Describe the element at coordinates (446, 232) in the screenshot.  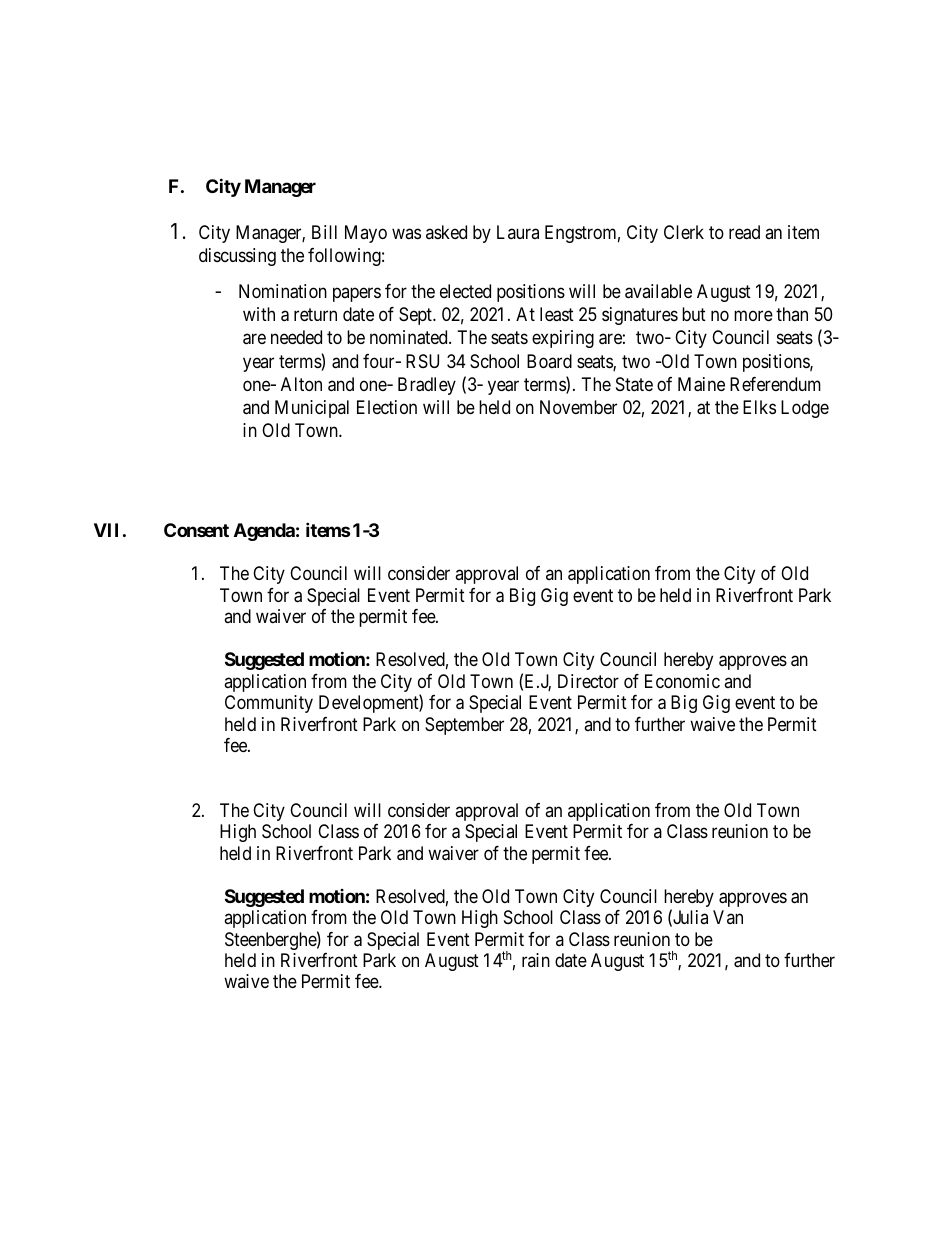
I see `asked` at that location.
